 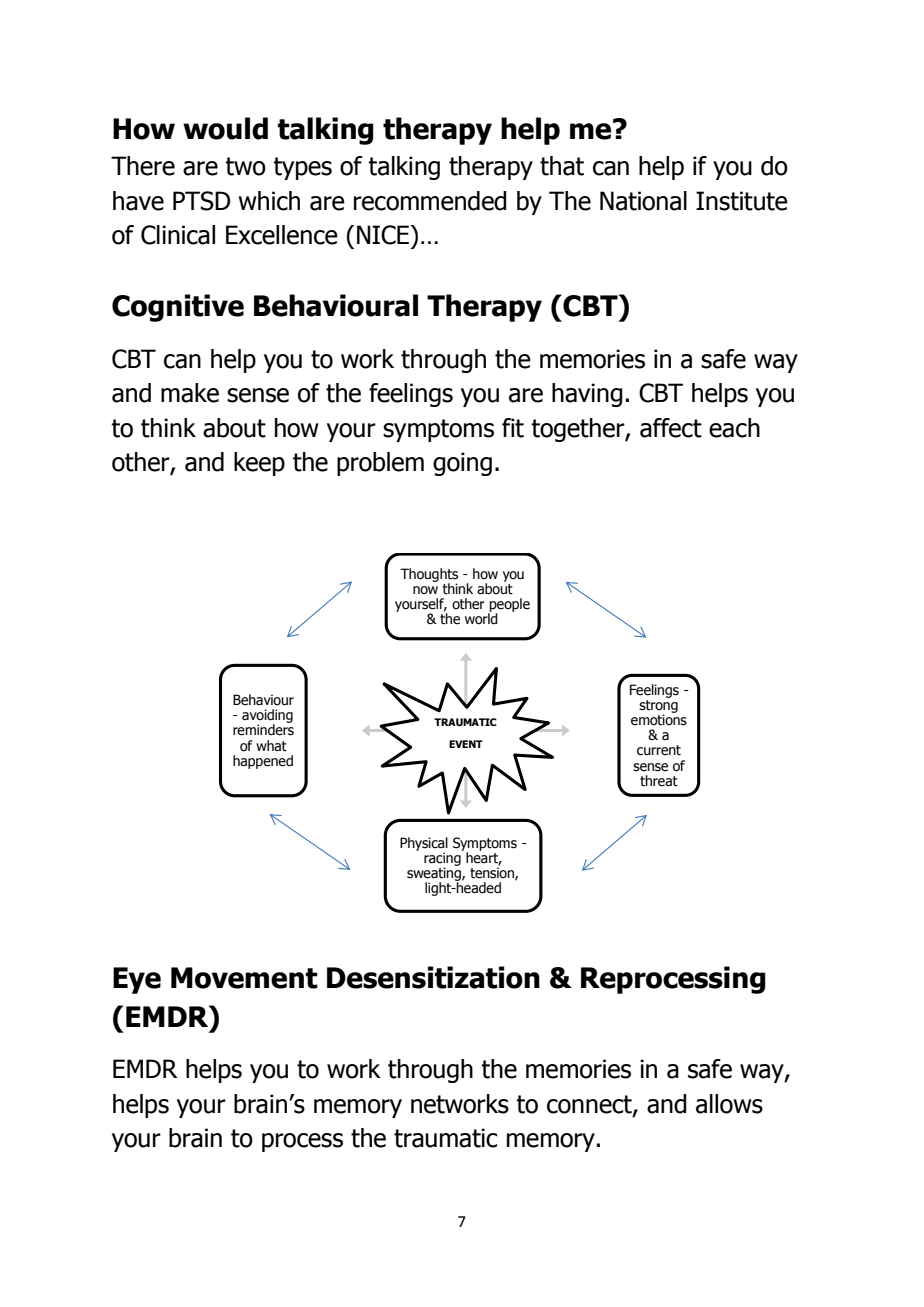 What do you see at coordinates (658, 707) in the screenshot?
I see `strong` at bounding box center [658, 707].
